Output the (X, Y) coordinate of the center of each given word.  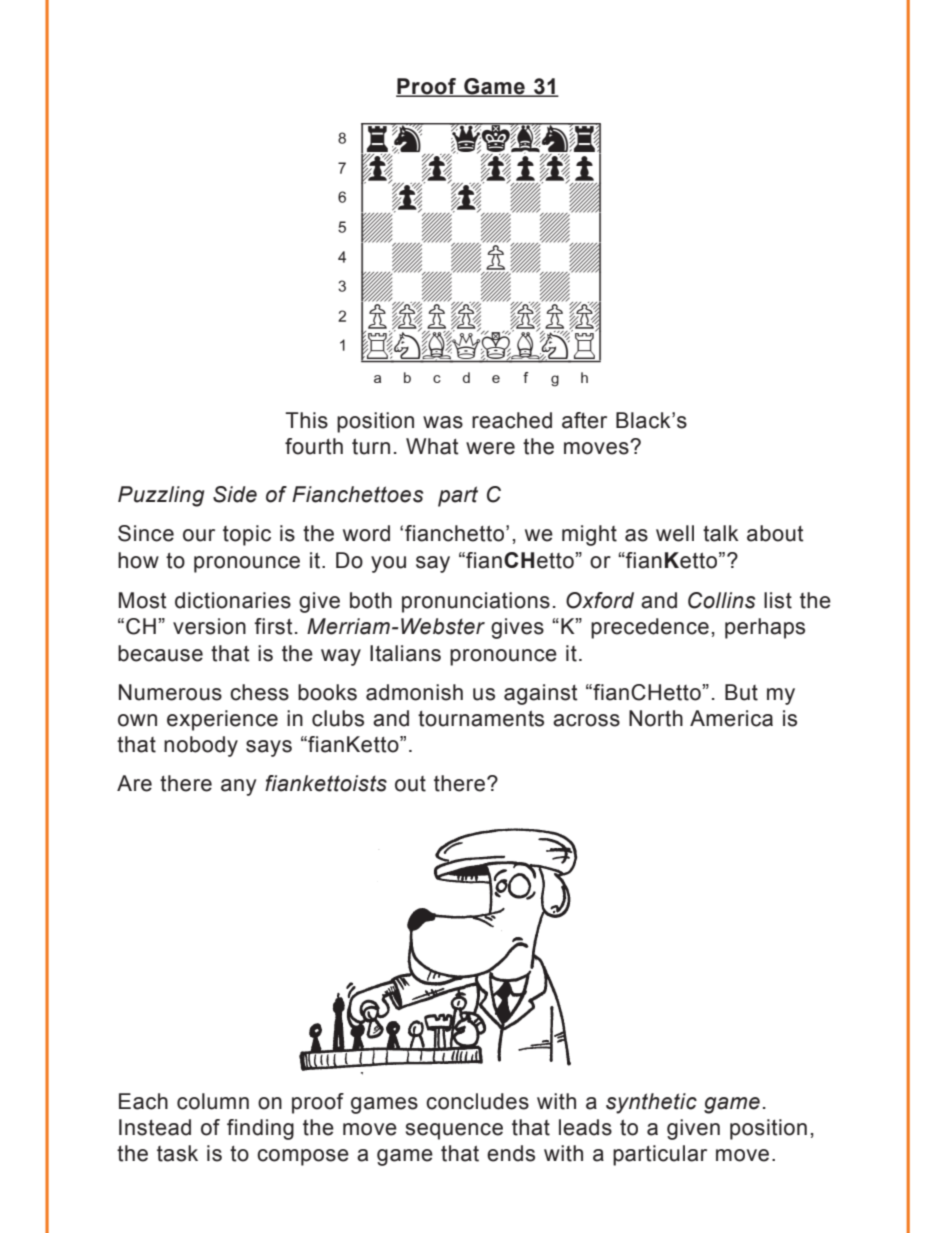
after (584, 420)
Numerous (170, 692)
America (731, 718)
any (238, 787)
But (741, 692)
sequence (454, 1131)
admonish (414, 692)
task (177, 1153)
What (432, 446)
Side (235, 494)
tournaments (481, 718)
